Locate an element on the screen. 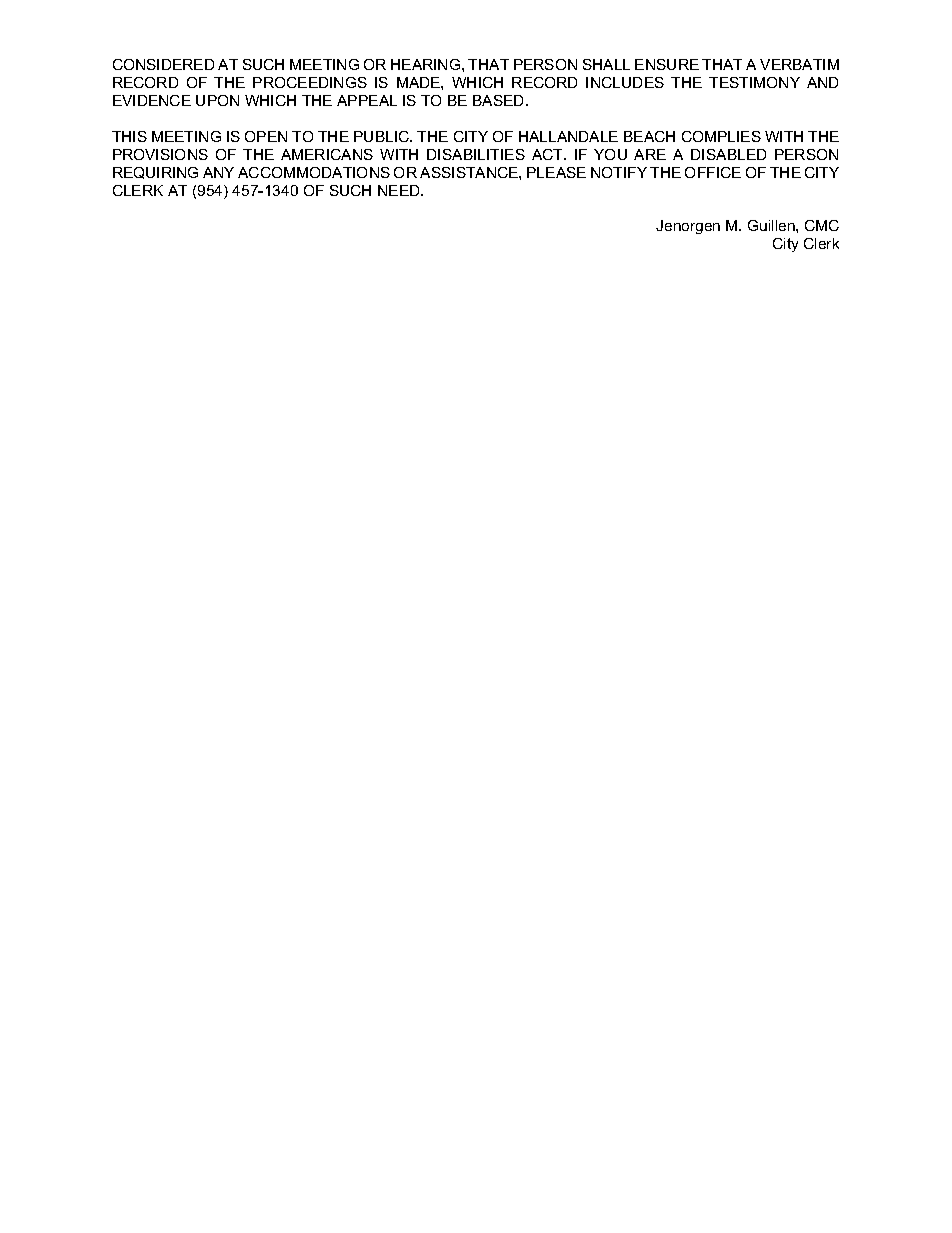 The height and width of the screenshot is (1233, 952). TESTIMONY is located at coordinates (754, 82).
